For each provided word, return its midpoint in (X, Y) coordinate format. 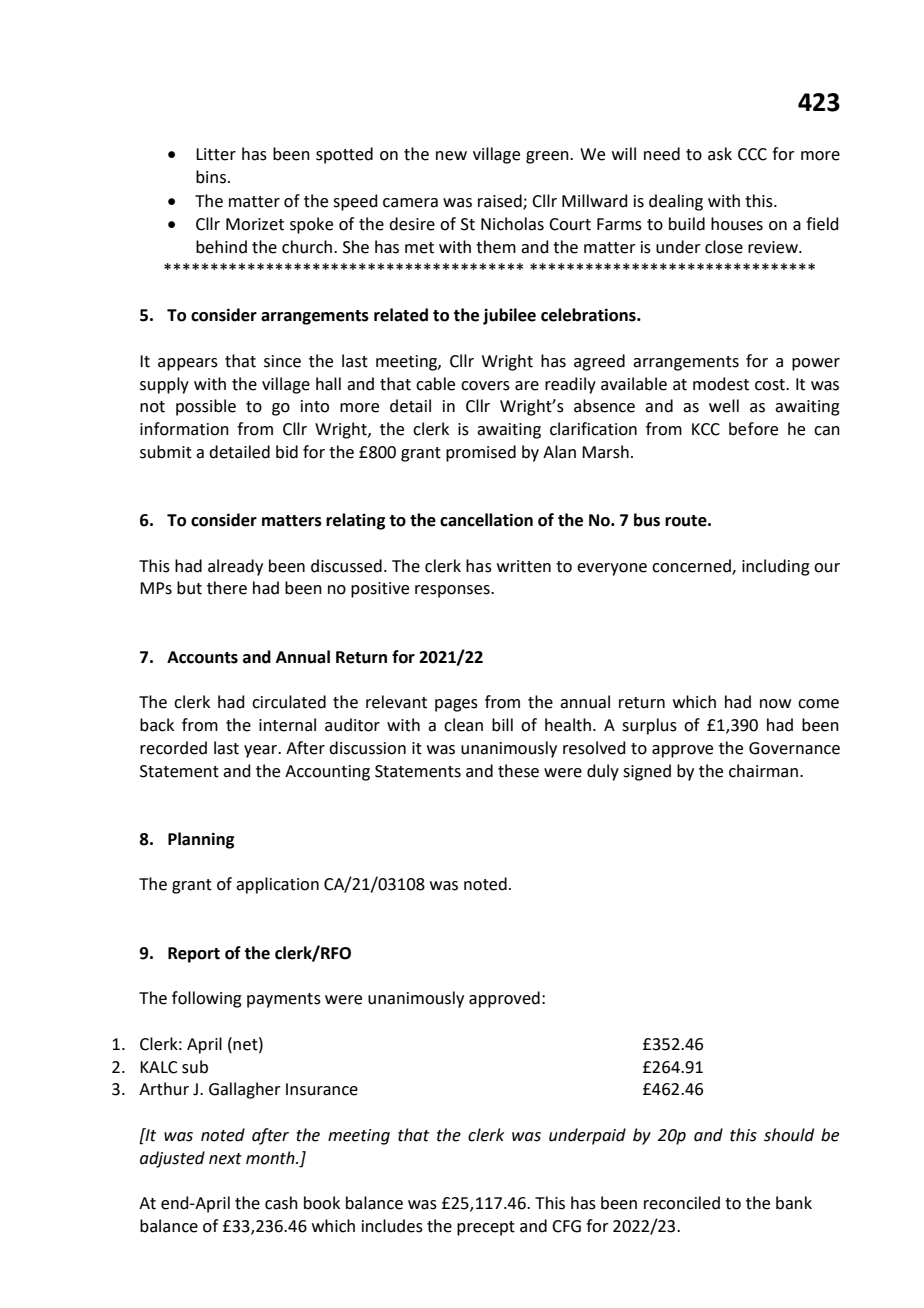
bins (211, 177)
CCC (752, 154)
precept (486, 1228)
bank (794, 1203)
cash (281, 1203)
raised (501, 201)
